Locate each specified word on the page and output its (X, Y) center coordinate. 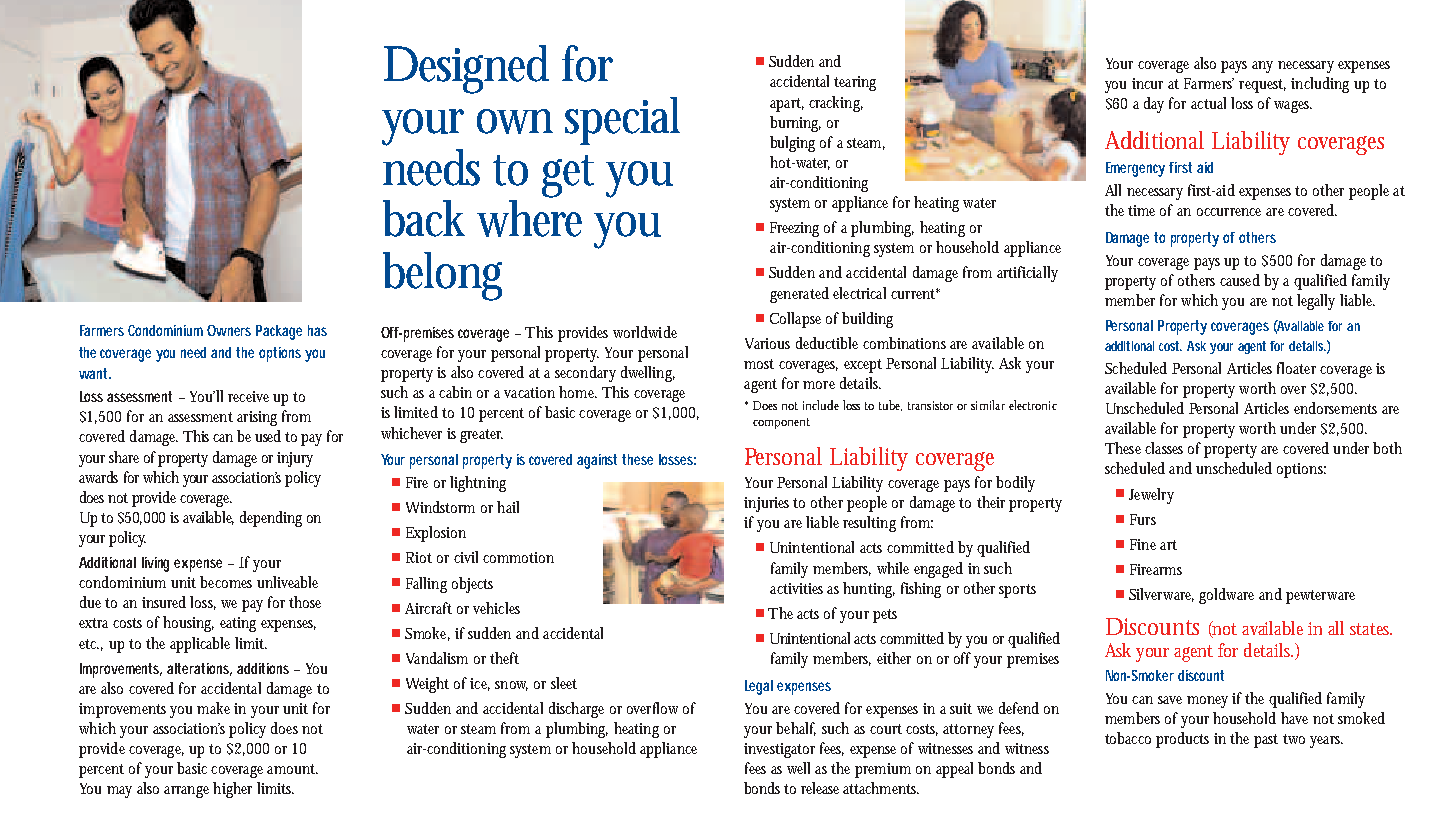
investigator (779, 750)
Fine (1143, 544)
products (1182, 740)
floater (1296, 368)
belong (442, 276)
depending (271, 519)
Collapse (795, 320)
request (1262, 86)
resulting (869, 524)
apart (787, 105)
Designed (466, 69)
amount (292, 769)
